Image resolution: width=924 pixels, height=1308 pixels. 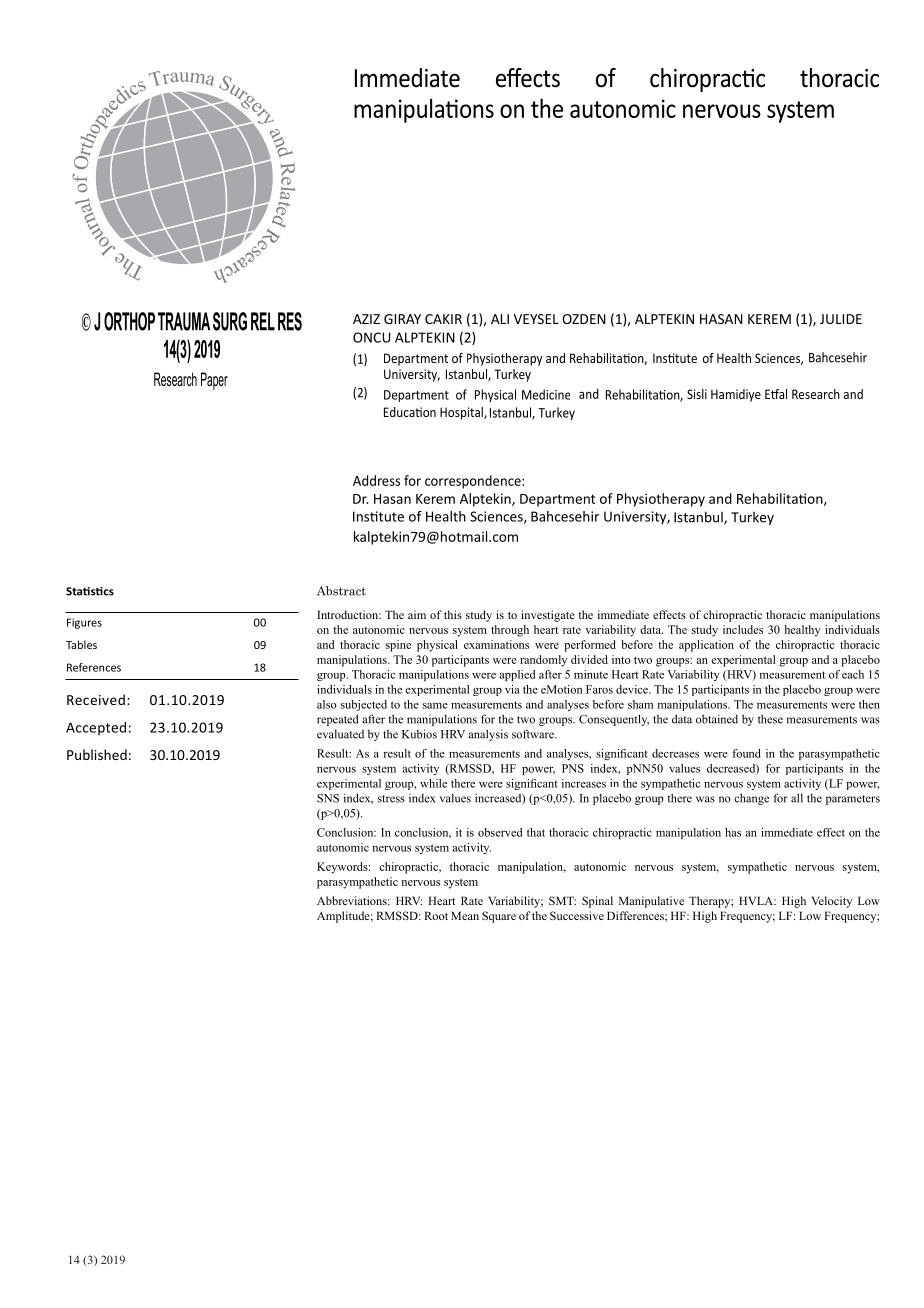 What do you see at coordinates (465, 915) in the screenshot?
I see `Mean` at bounding box center [465, 915].
